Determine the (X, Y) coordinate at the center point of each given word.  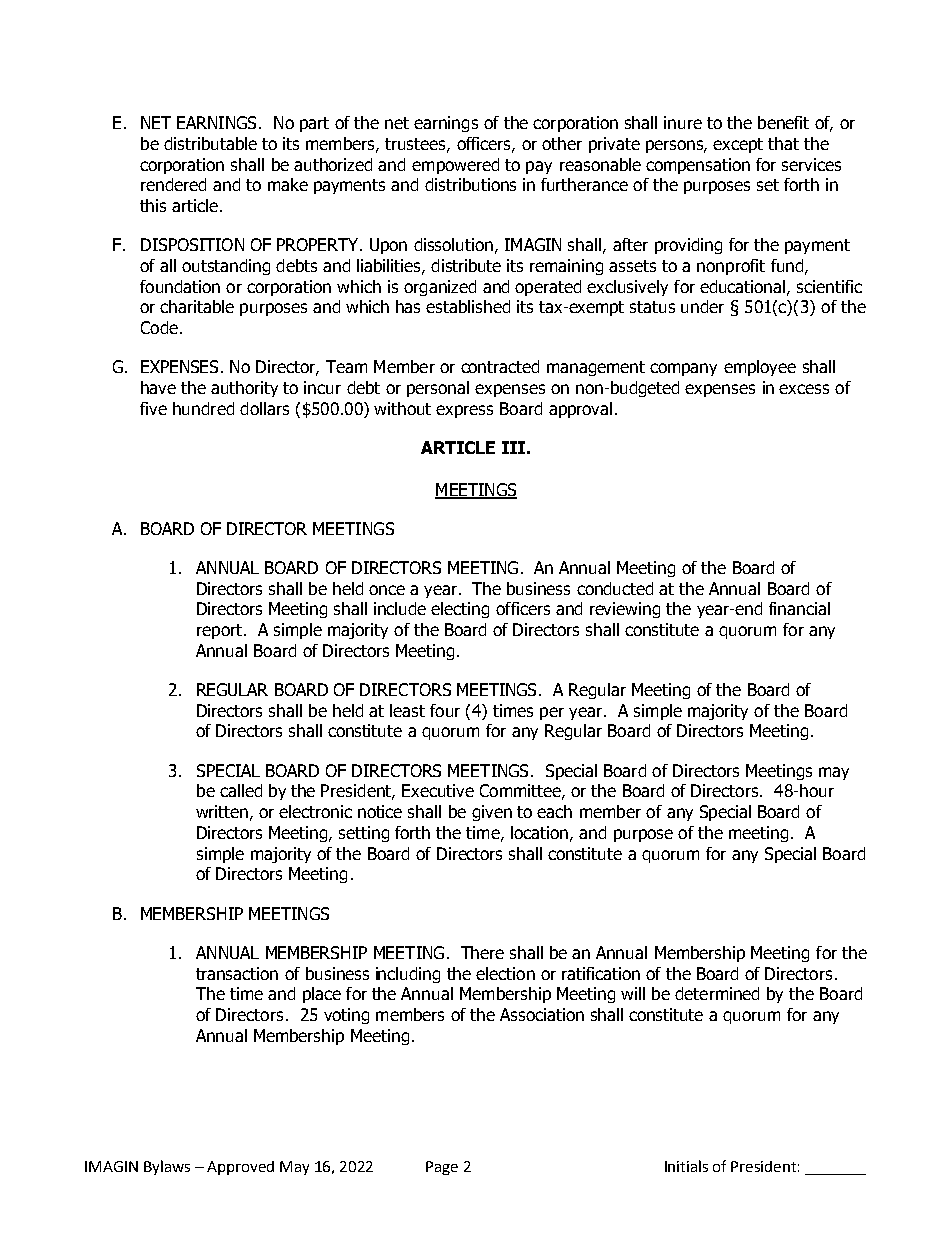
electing (460, 610)
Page (442, 1168)
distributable (210, 143)
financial (799, 608)
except (738, 145)
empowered (455, 166)
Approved (240, 1168)
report (219, 631)
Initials (686, 1166)
